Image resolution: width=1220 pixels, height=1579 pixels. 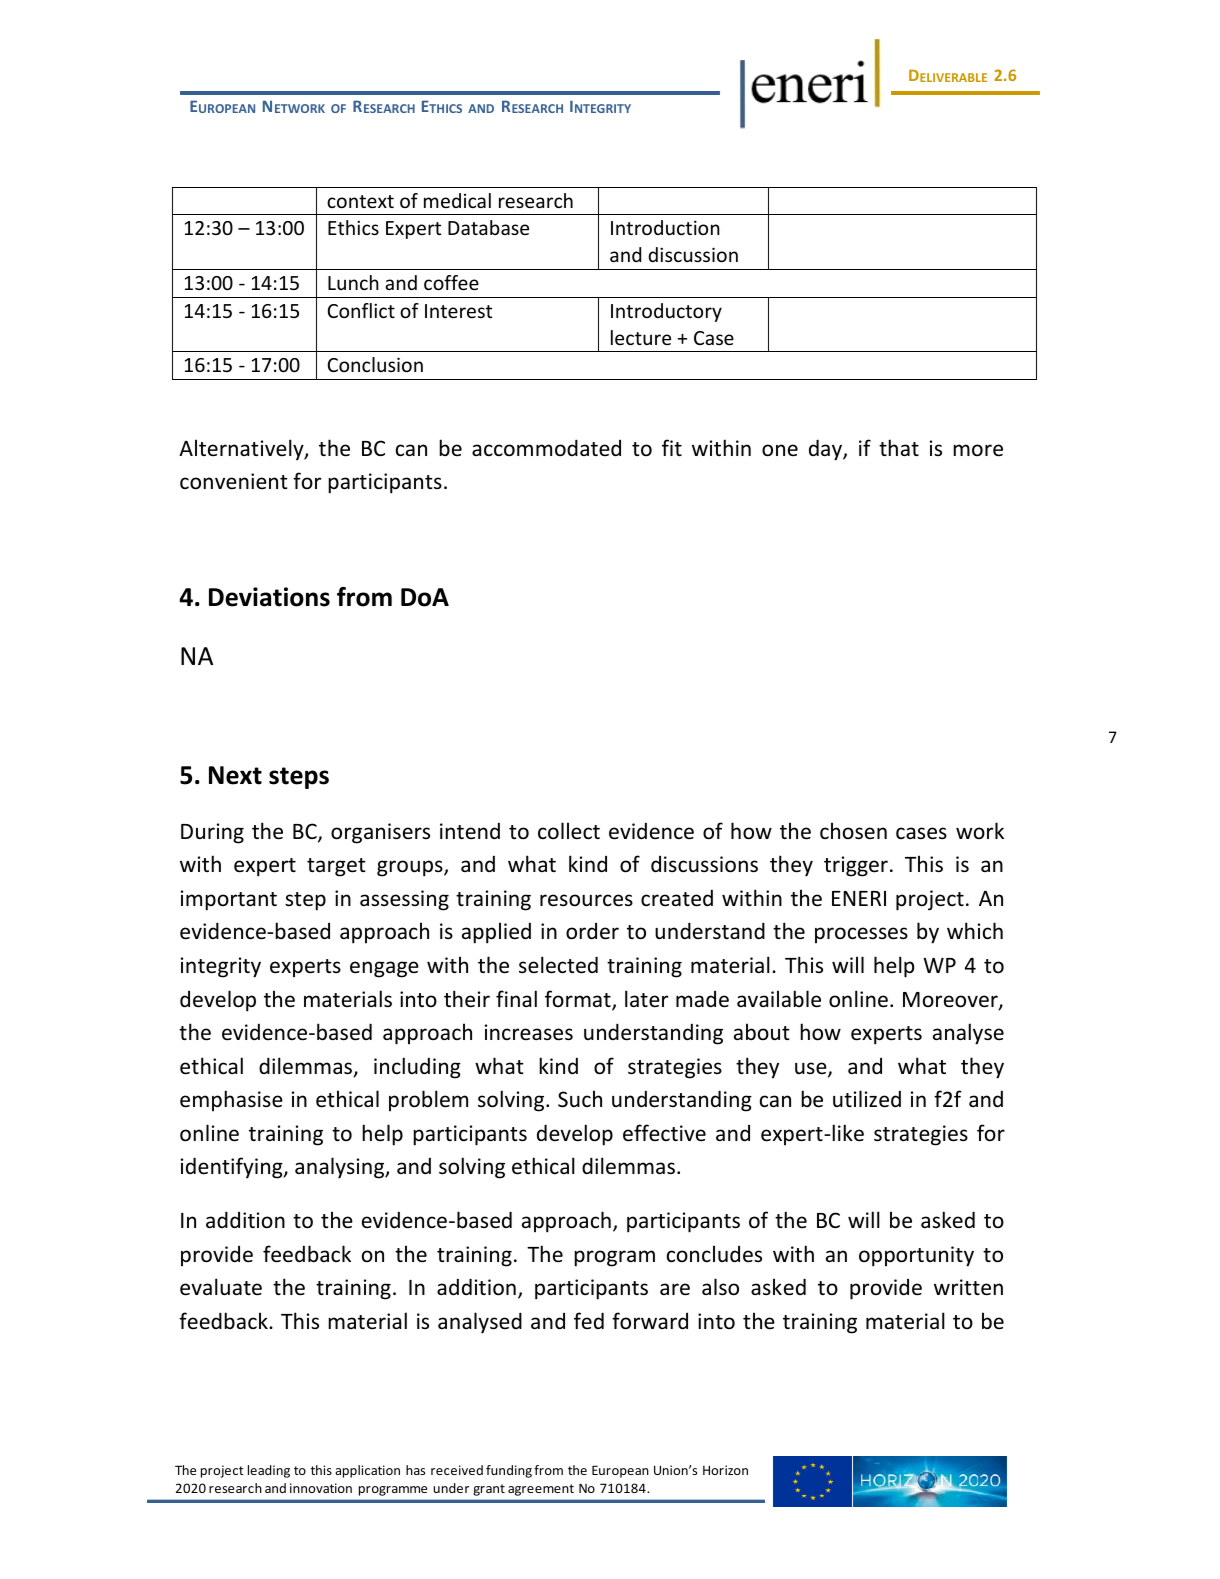 I want to click on chosen, so click(x=853, y=831).
